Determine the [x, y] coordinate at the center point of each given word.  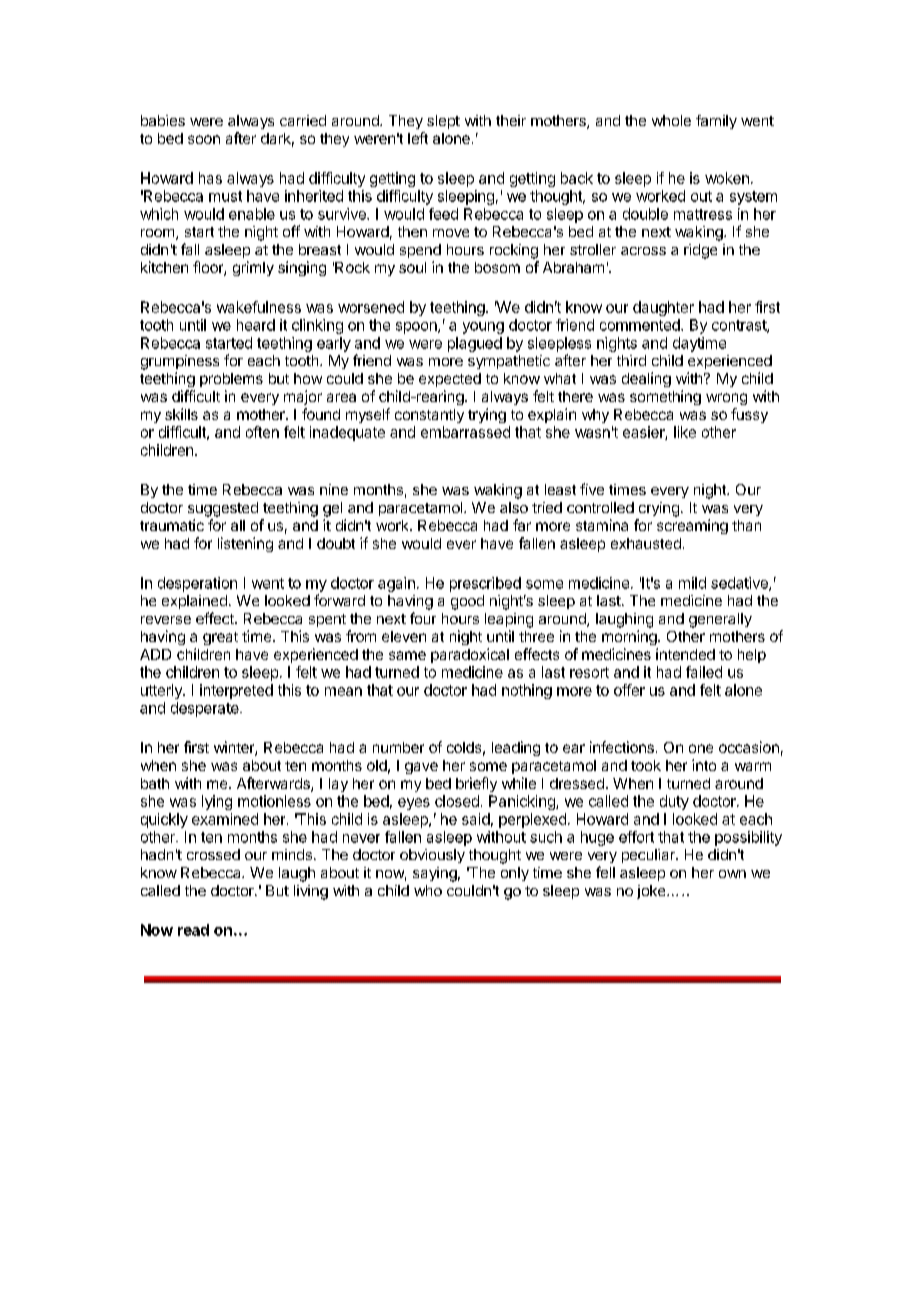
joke [652, 892]
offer [629, 690]
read [193, 930]
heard [256, 325]
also [514, 507]
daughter [663, 308]
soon [204, 139]
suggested [223, 509]
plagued [475, 344]
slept [443, 122]
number [398, 747]
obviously [432, 856]
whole [671, 120]
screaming [692, 526]
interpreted [236, 691]
